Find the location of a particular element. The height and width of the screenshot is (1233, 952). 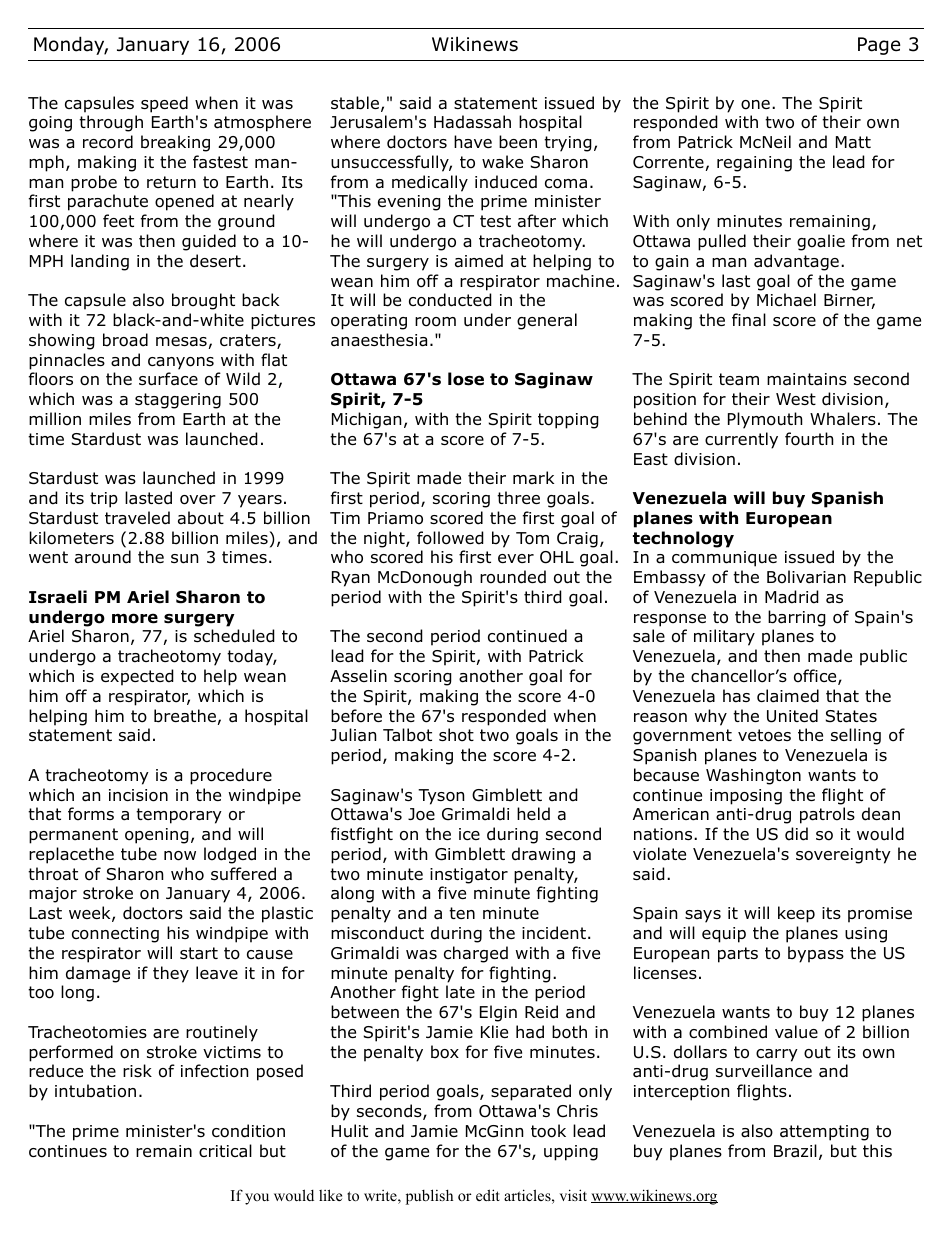

speed is located at coordinates (164, 104).
